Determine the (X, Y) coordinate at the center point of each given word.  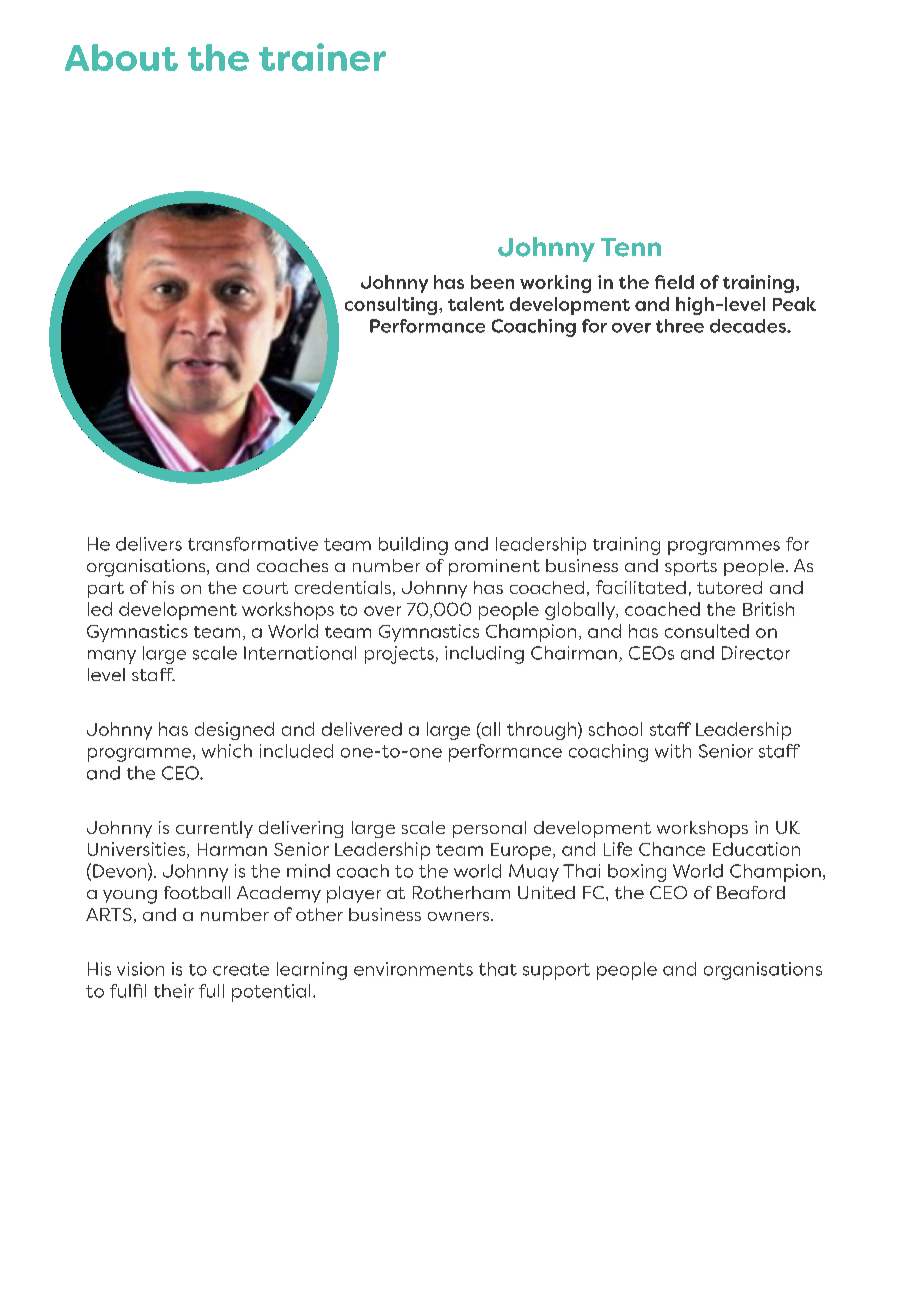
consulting (392, 306)
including (484, 655)
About (121, 57)
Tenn (631, 247)
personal (489, 829)
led (100, 609)
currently (214, 829)
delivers (149, 544)
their (174, 991)
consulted (707, 631)
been (492, 282)
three (680, 326)
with (673, 751)
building (413, 546)
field (674, 282)
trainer (322, 57)
